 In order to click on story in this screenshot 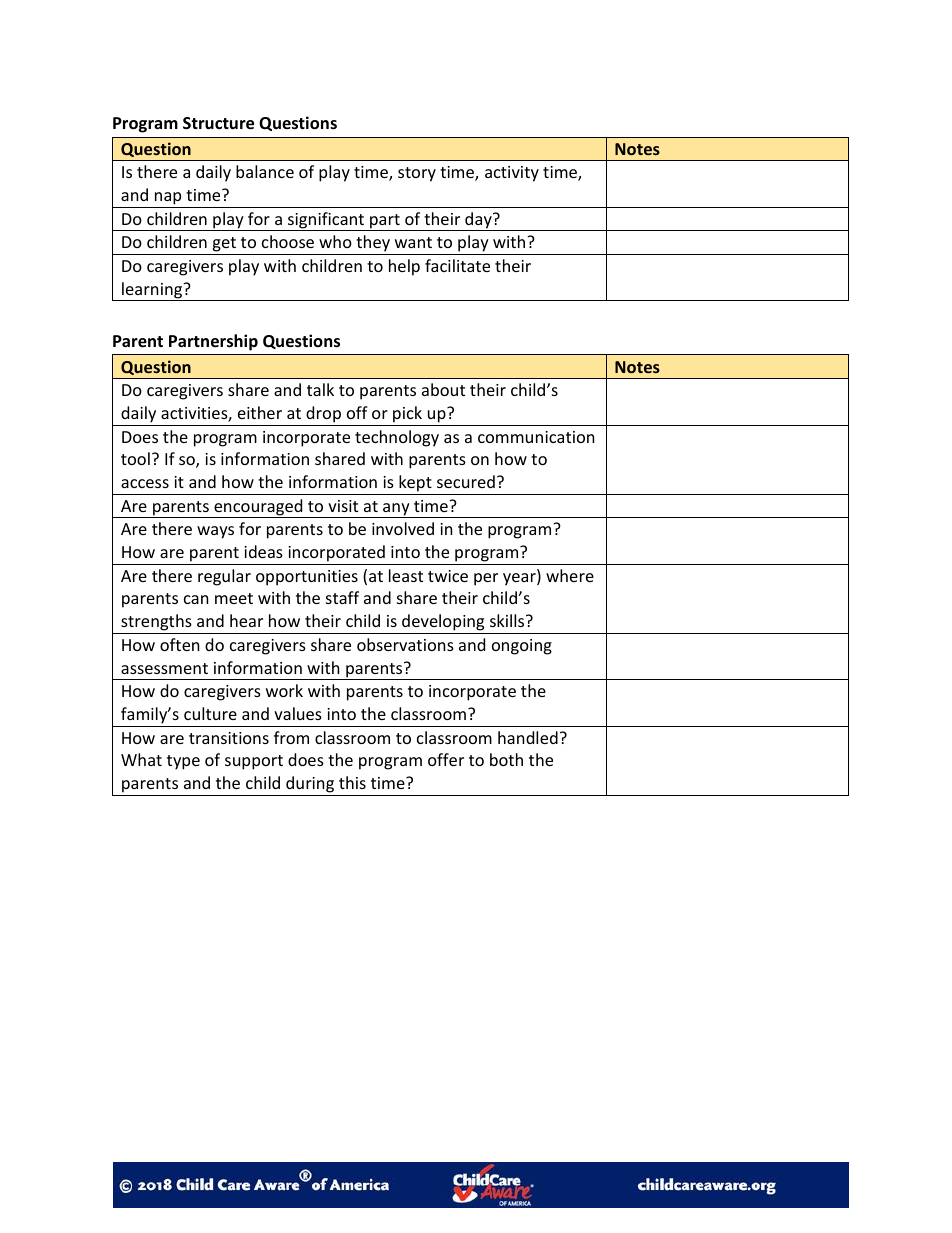, I will do `click(417, 174)`.
